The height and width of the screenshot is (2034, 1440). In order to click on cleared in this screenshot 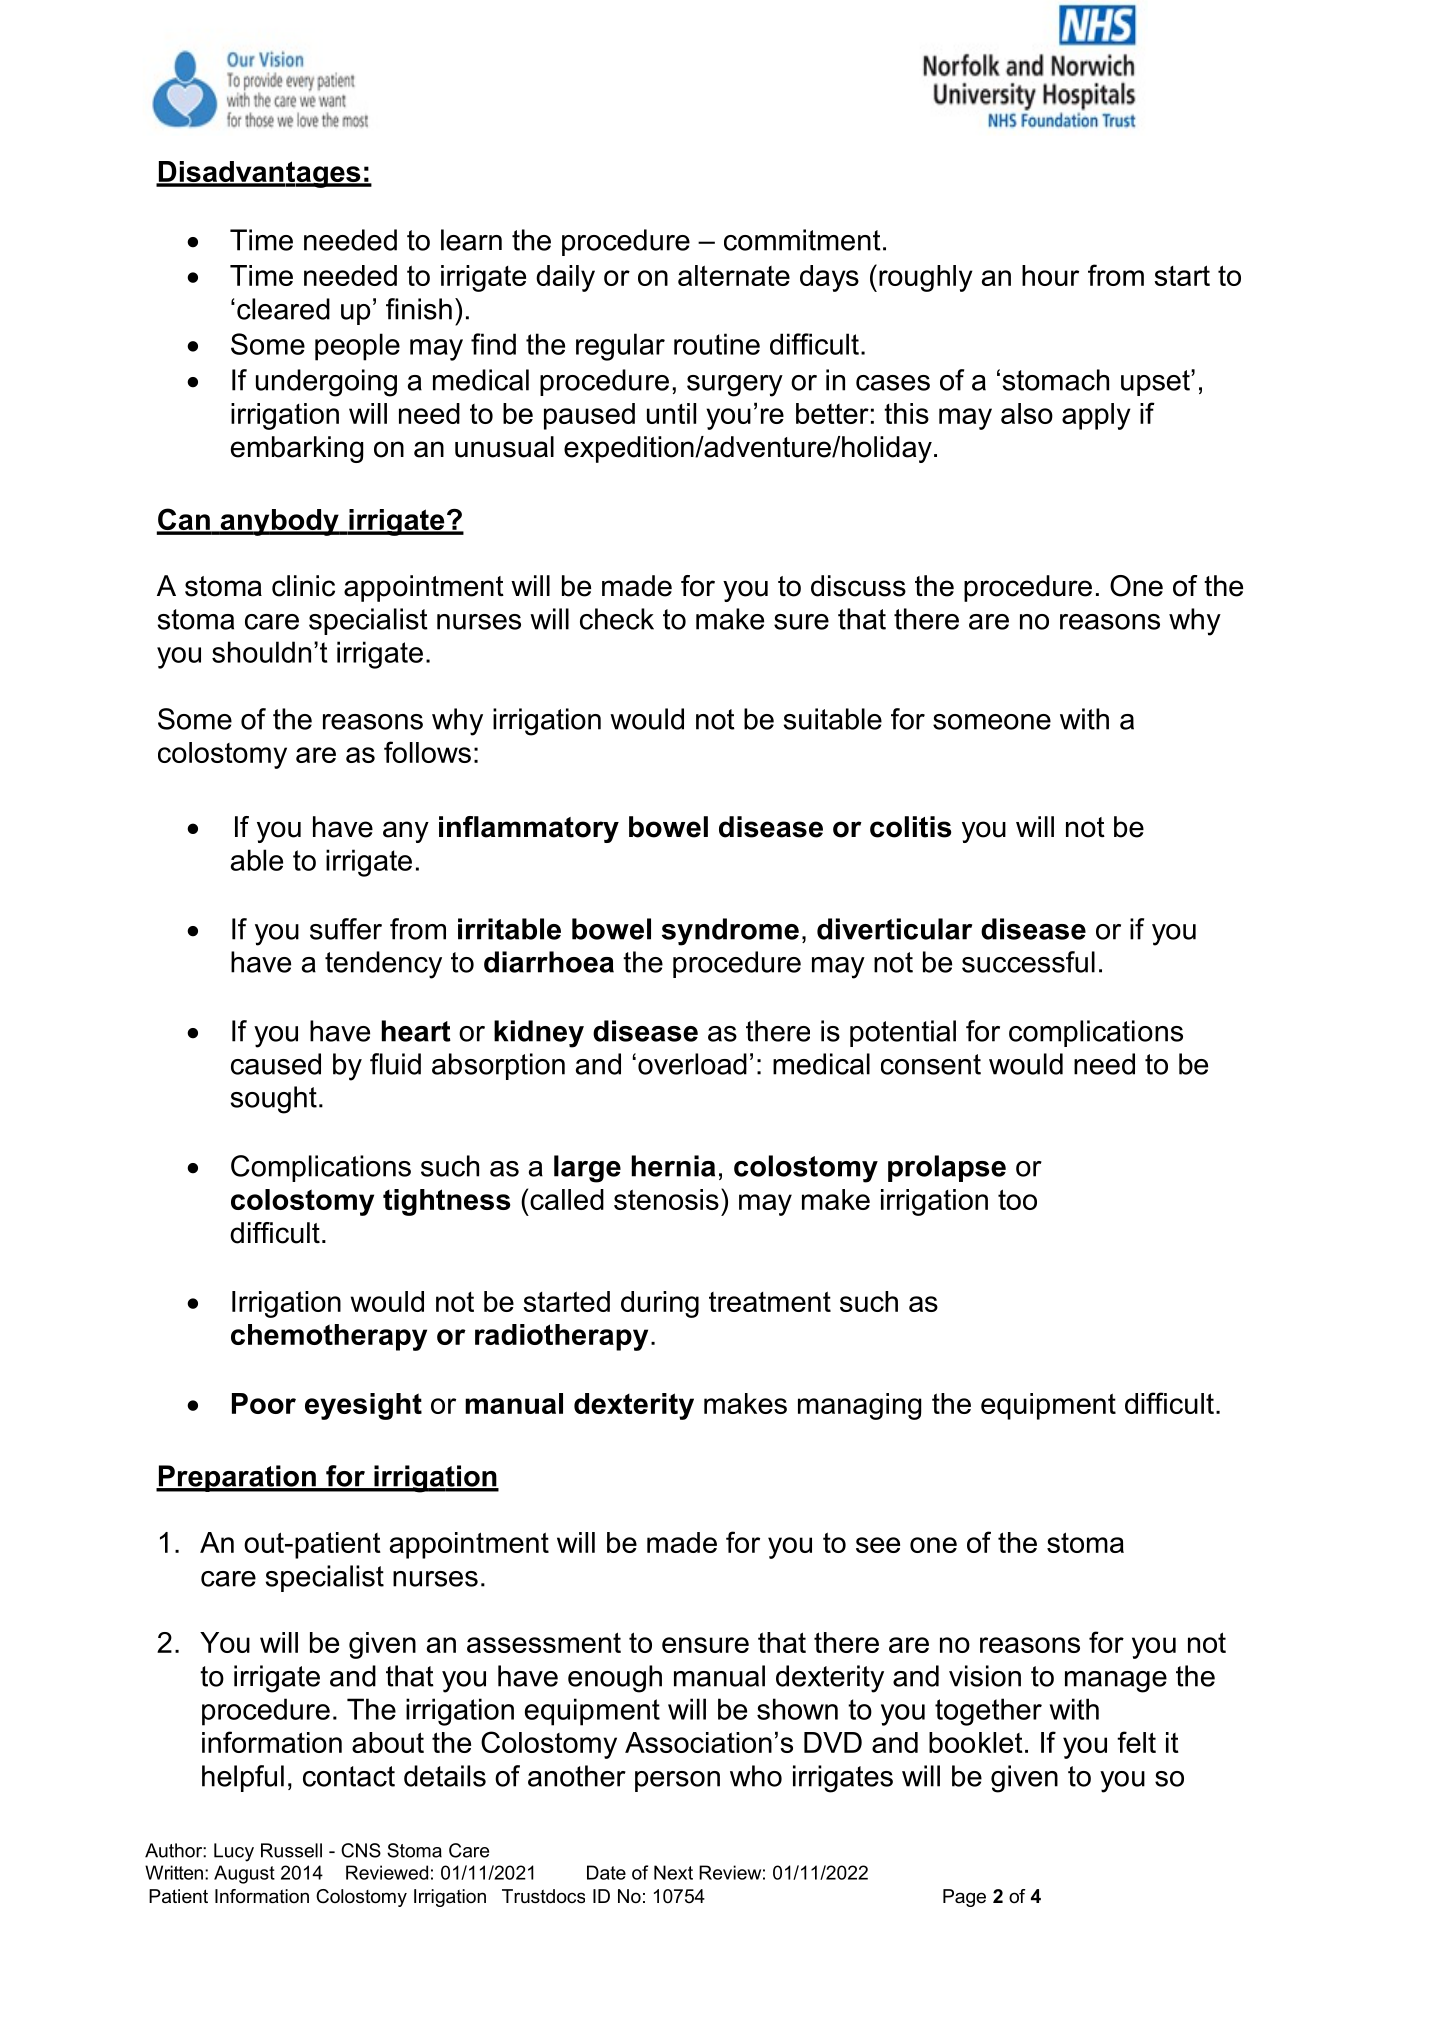, I will do `click(283, 309)`.
